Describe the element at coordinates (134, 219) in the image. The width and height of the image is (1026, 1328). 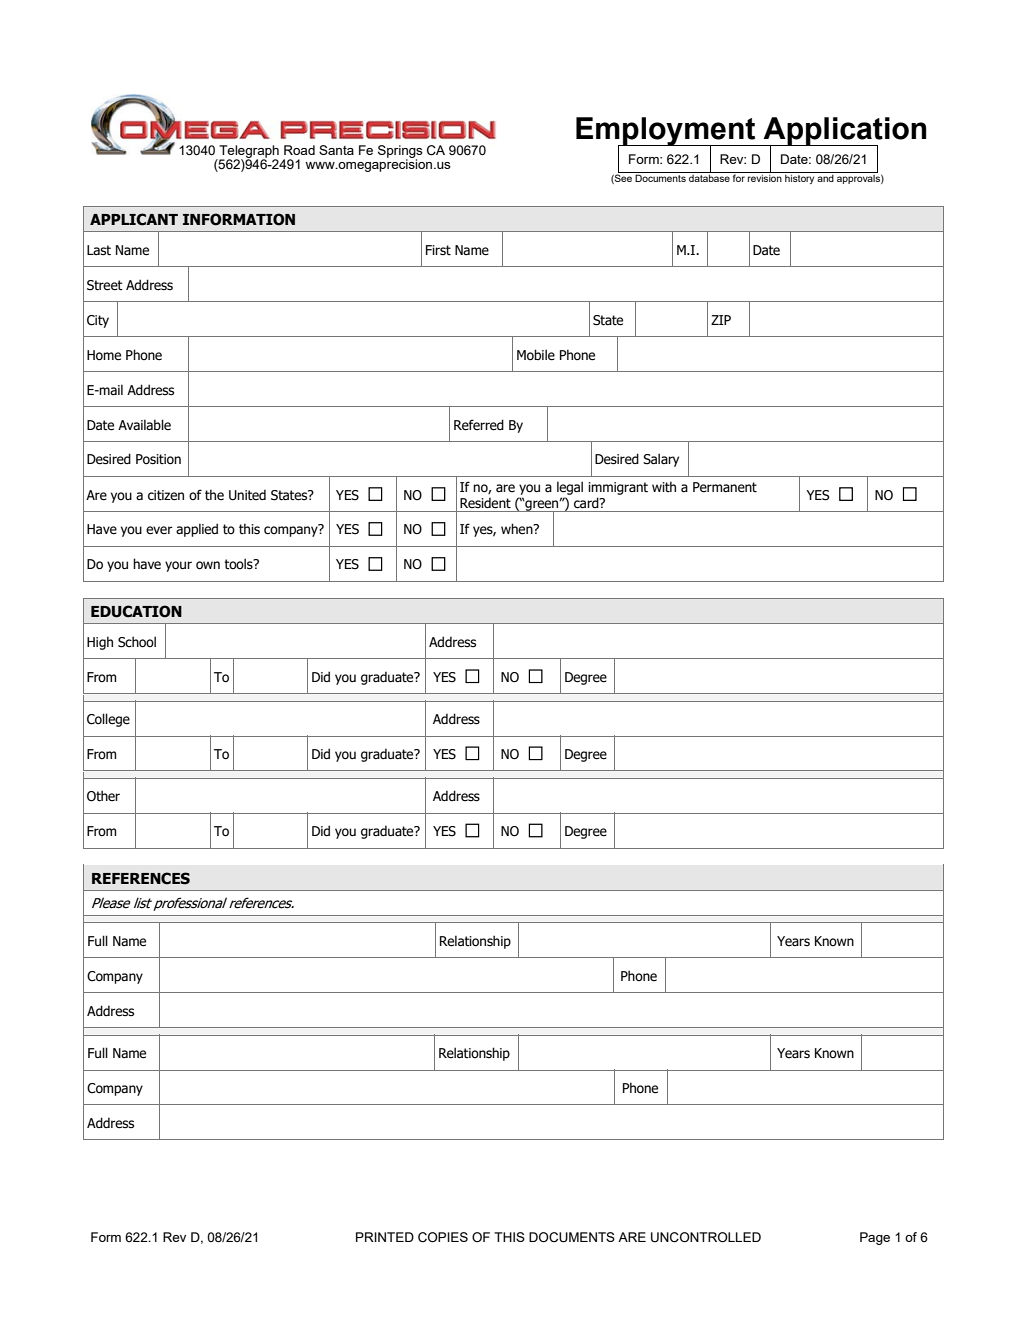
I see `APPLICANT` at that location.
